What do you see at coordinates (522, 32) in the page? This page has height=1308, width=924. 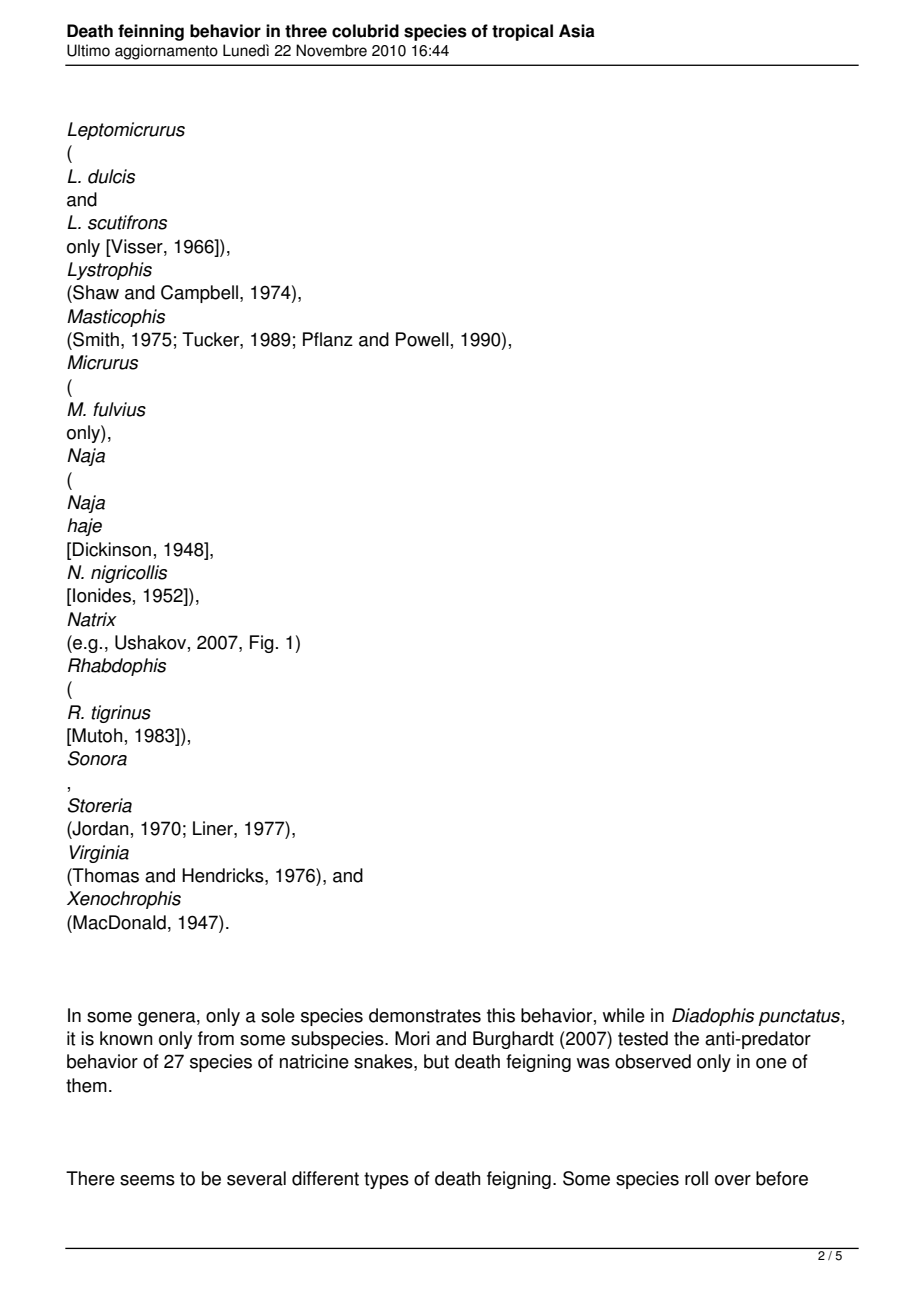 I see `tropical` at bounding box center [522, 32].
